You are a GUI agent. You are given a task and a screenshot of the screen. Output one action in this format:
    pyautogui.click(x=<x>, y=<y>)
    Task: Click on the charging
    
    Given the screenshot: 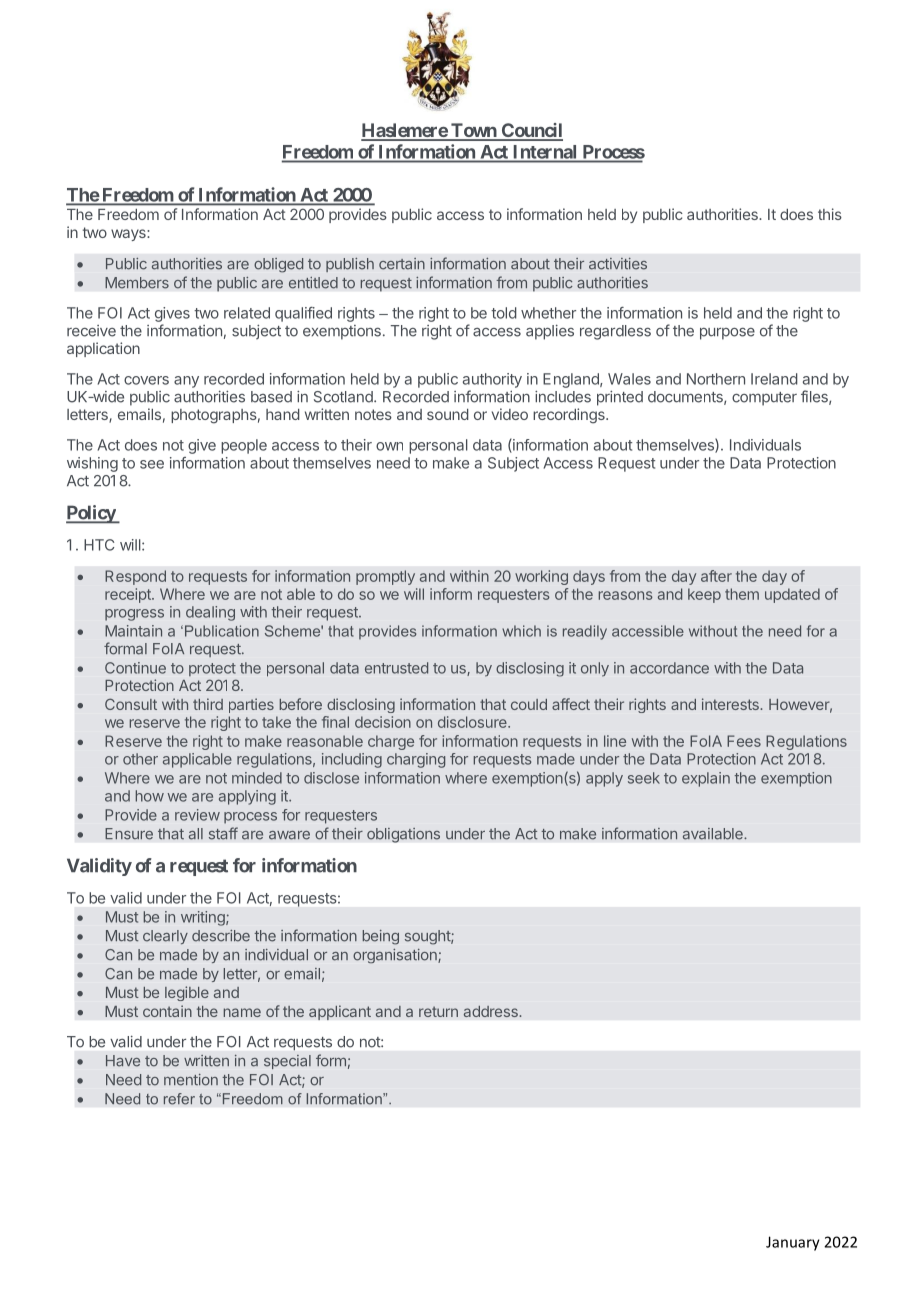 What is the action you would take?
    pyautogui.click(x=416, y=760)
